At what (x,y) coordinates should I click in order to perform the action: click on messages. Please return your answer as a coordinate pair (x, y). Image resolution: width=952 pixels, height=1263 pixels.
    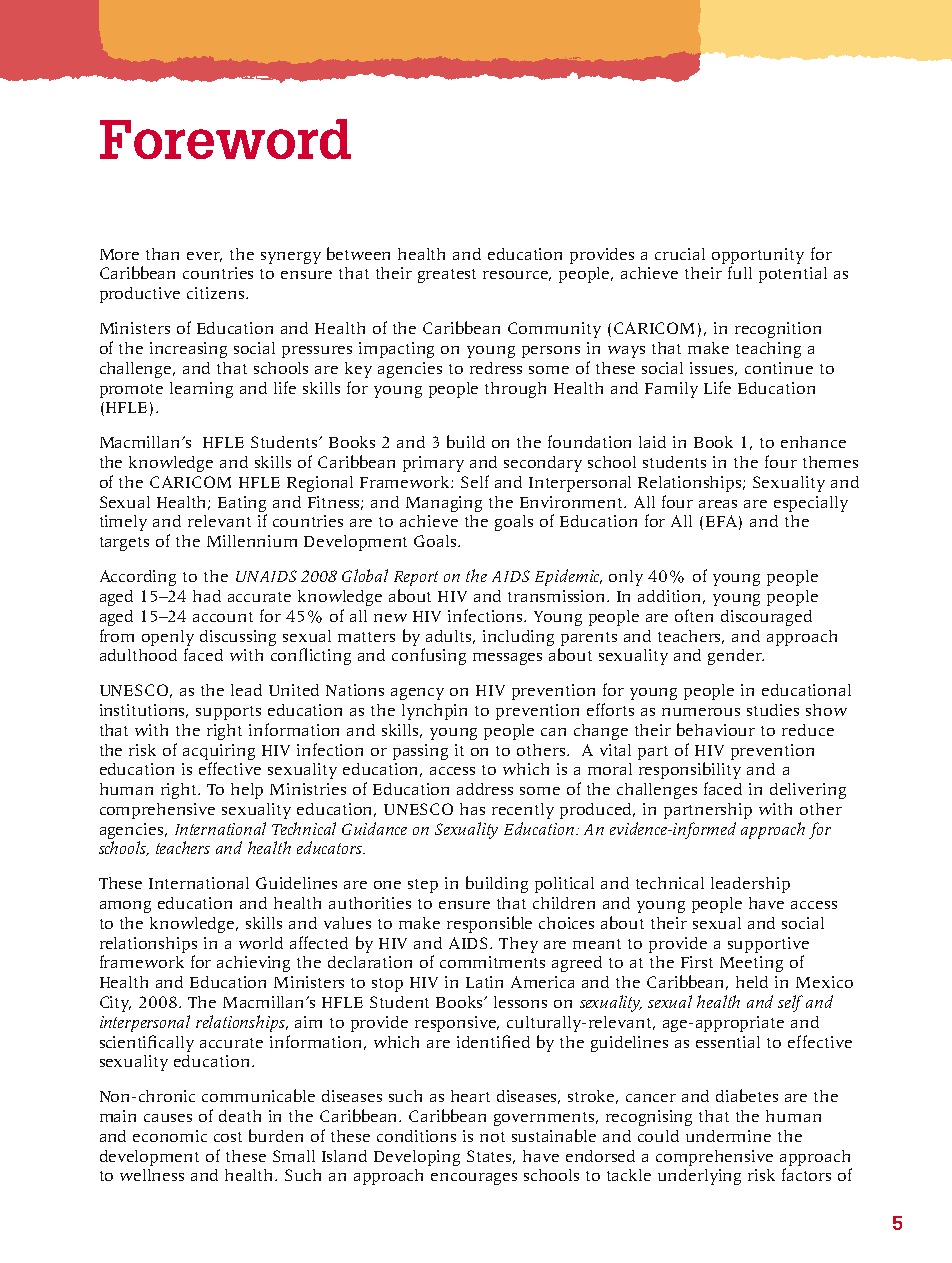
    Looking at the image, I should click on (507, 659).
